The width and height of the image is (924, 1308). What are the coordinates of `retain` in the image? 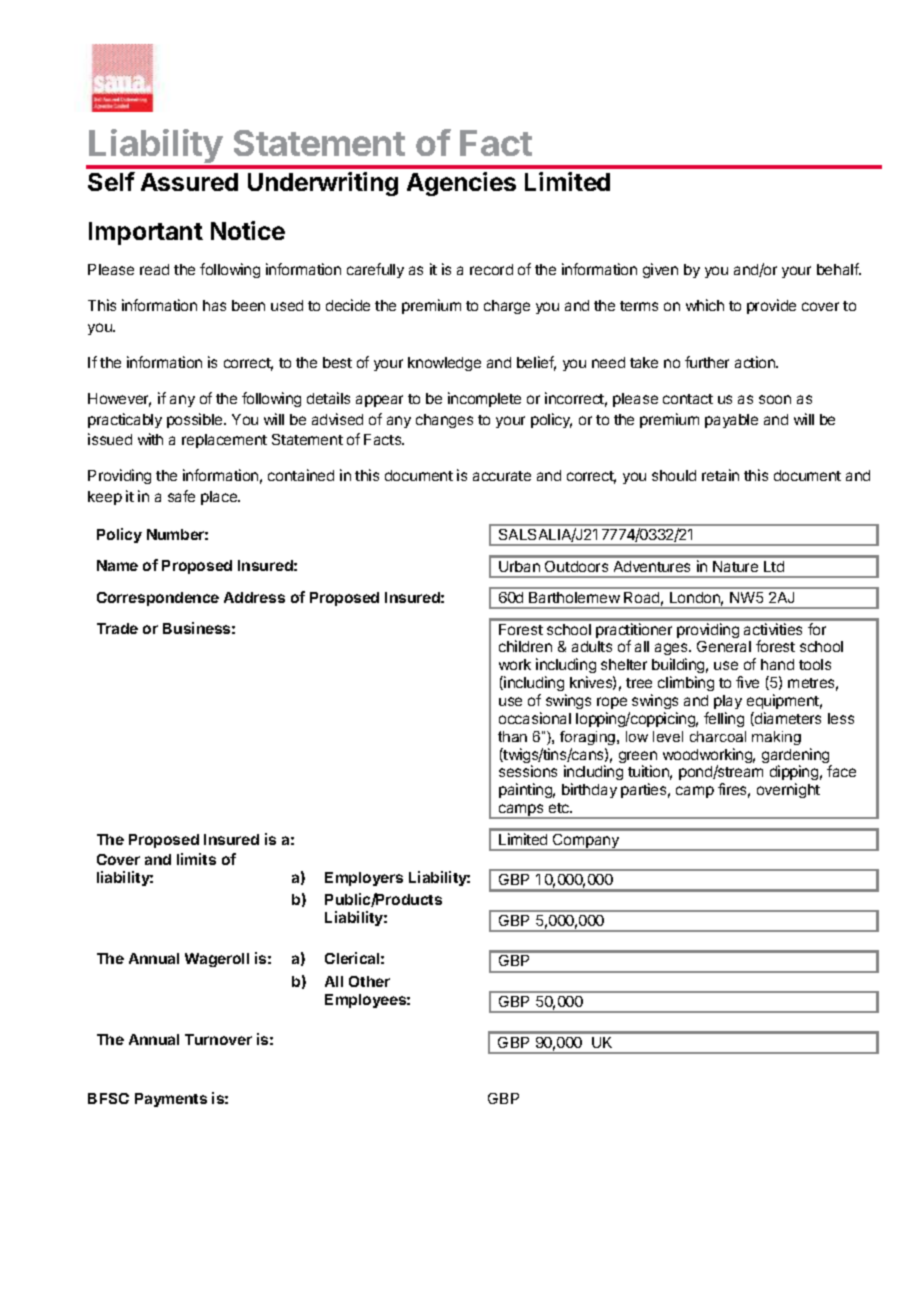 It's located at (720, 475).
